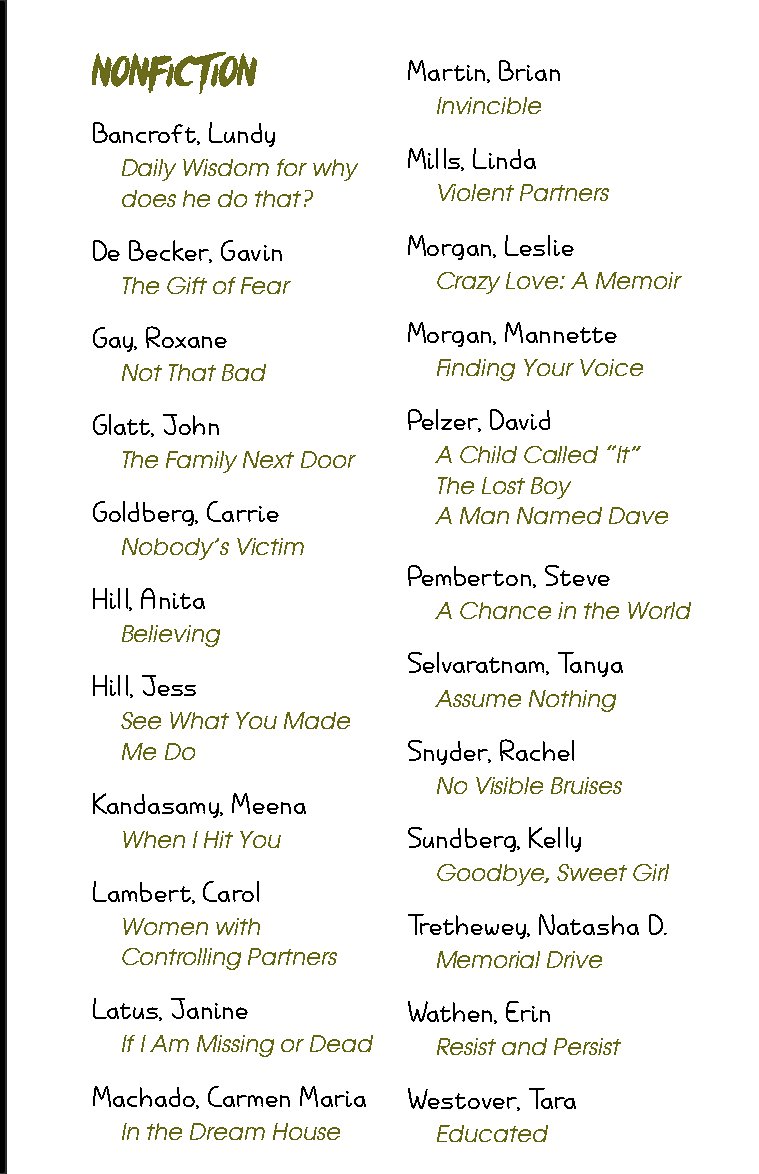 This screenshot has height=1174, width=759. What do you see at coordinates (449, 752) in the screenshot?
I see `Snyder` at bounding box center [449, 752].
